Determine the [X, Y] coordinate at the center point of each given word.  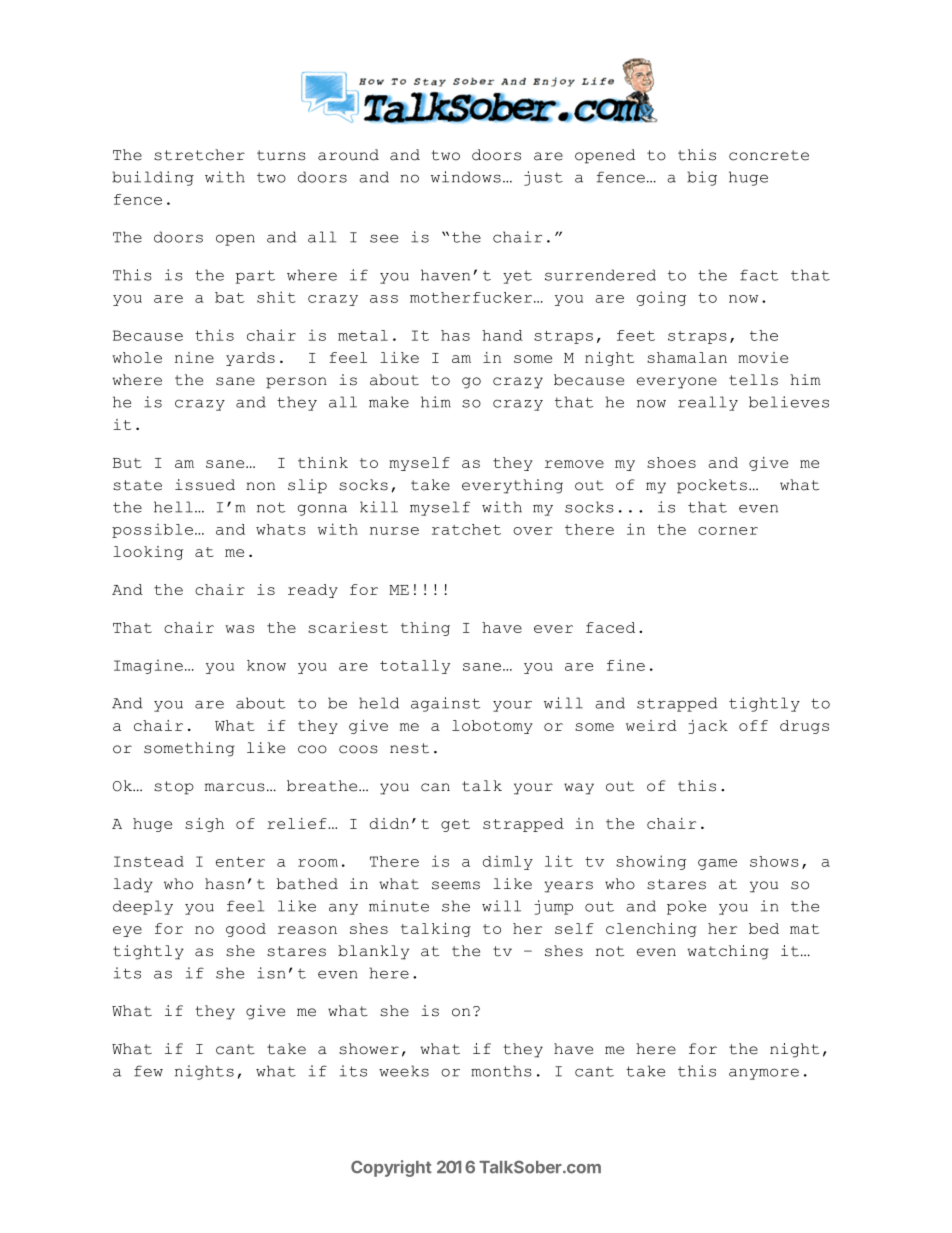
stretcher [199, 155]
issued [205, 485]
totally [415, 667]
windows [466, 177]
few [148, 1071]
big [702, 178]
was [239, 629]
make [389, 402]
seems [456, 885]
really [708, 403]
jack [708, 727]
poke [686, 907]
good [246, 930]
